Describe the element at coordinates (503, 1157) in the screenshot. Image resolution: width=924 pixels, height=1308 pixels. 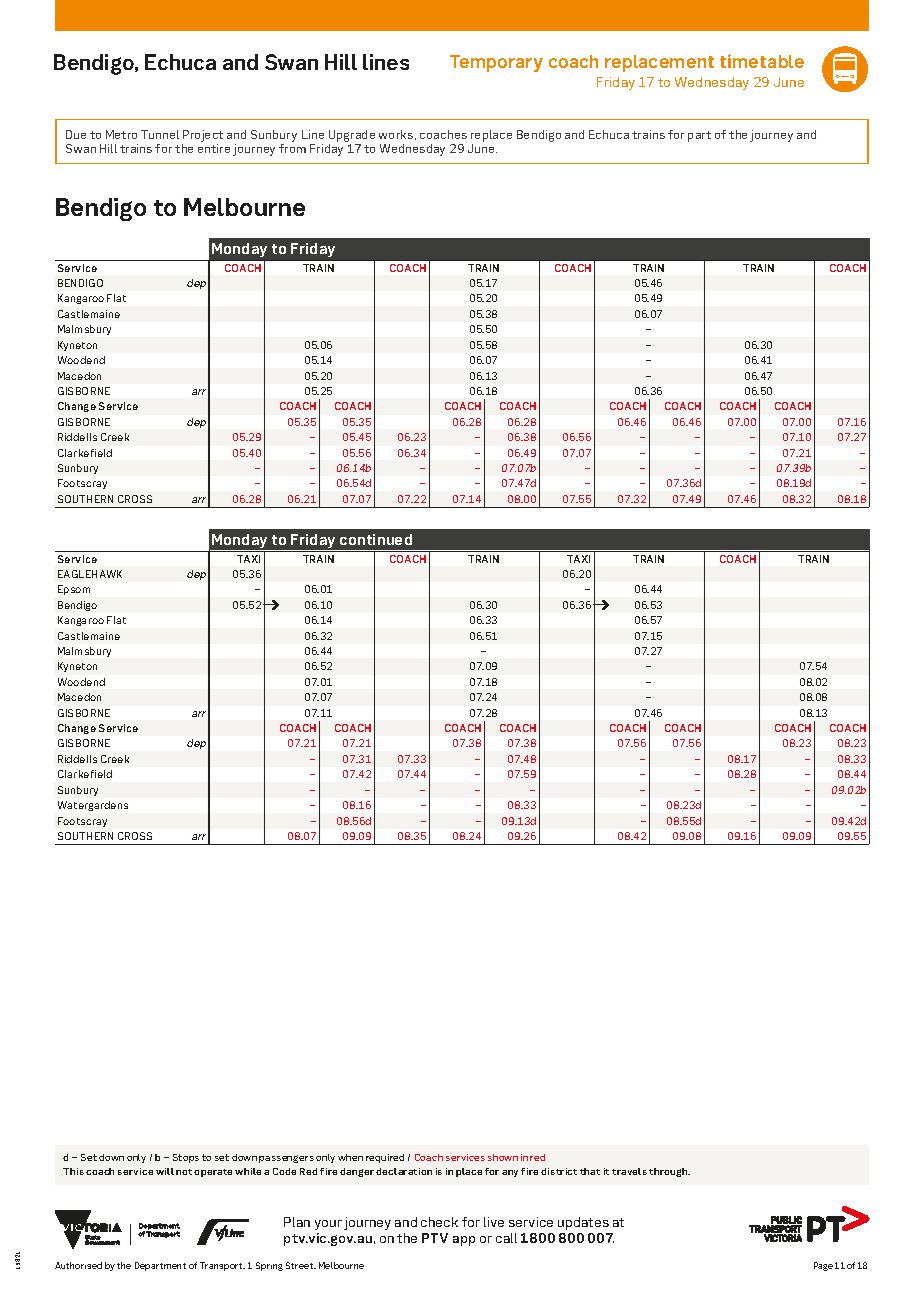
I see `shown` at that location.
